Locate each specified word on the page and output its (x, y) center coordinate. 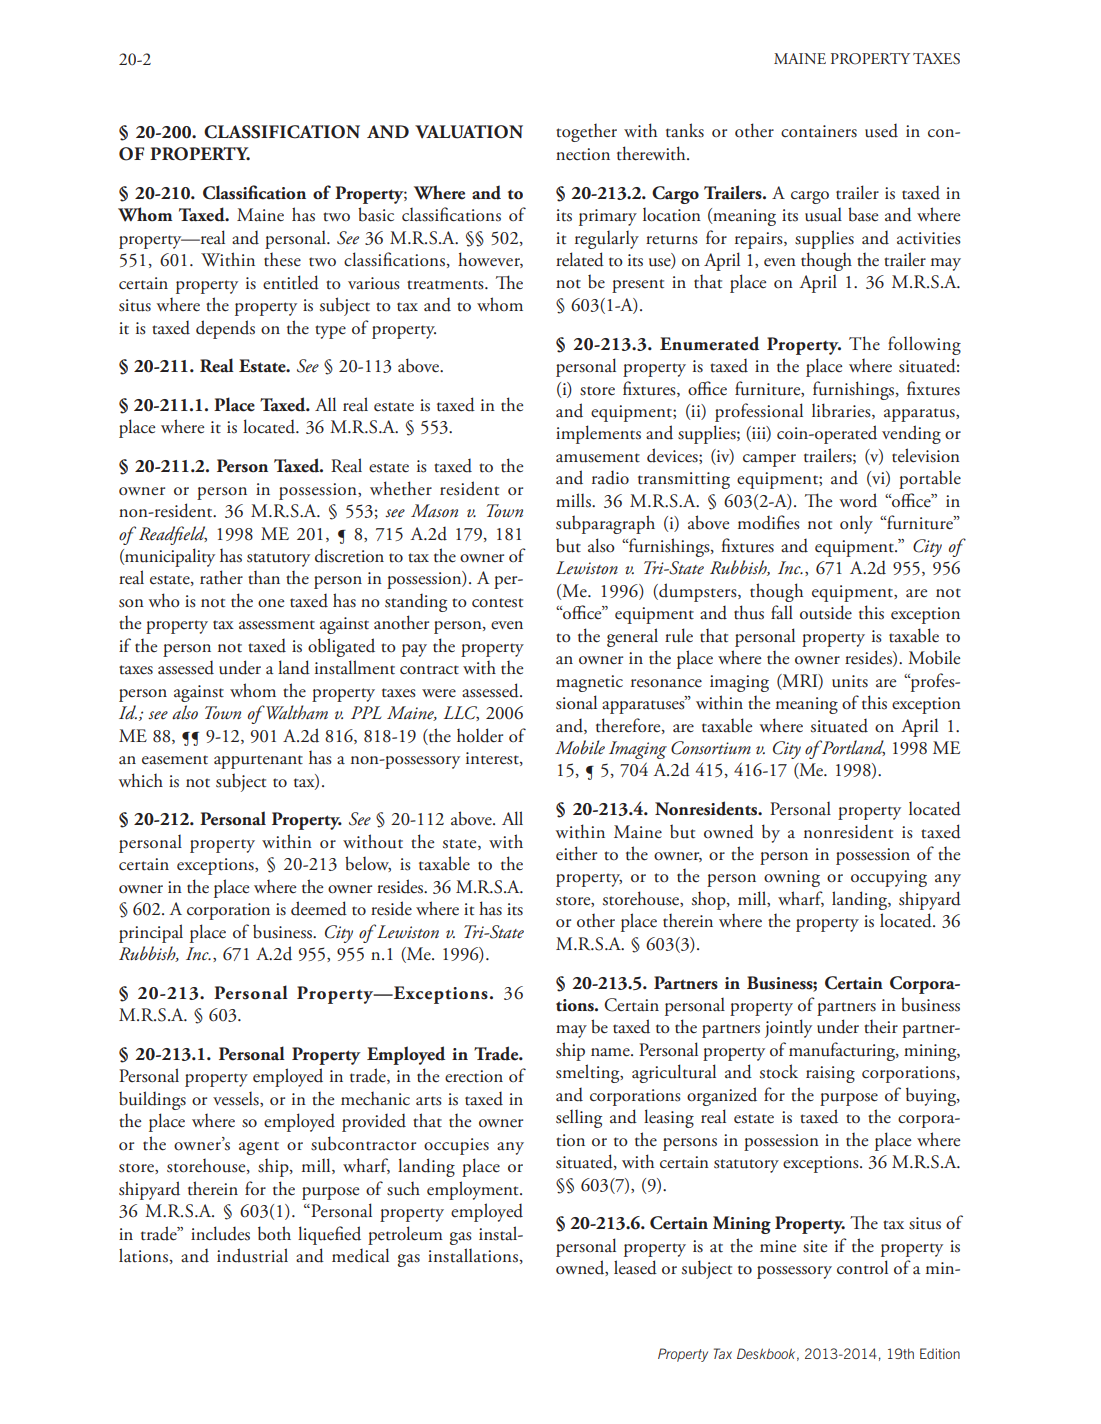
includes (220, 1233)
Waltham (296, 712)
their (881, 1027)
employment (474, 1190)
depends (225, 329)
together (586, 133)
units (850, 681)
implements (598, 434)
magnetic (589, 683)
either (576, 853)
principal (151, 933)
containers (819, 131)
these (282, 260)
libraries (842, 411)
